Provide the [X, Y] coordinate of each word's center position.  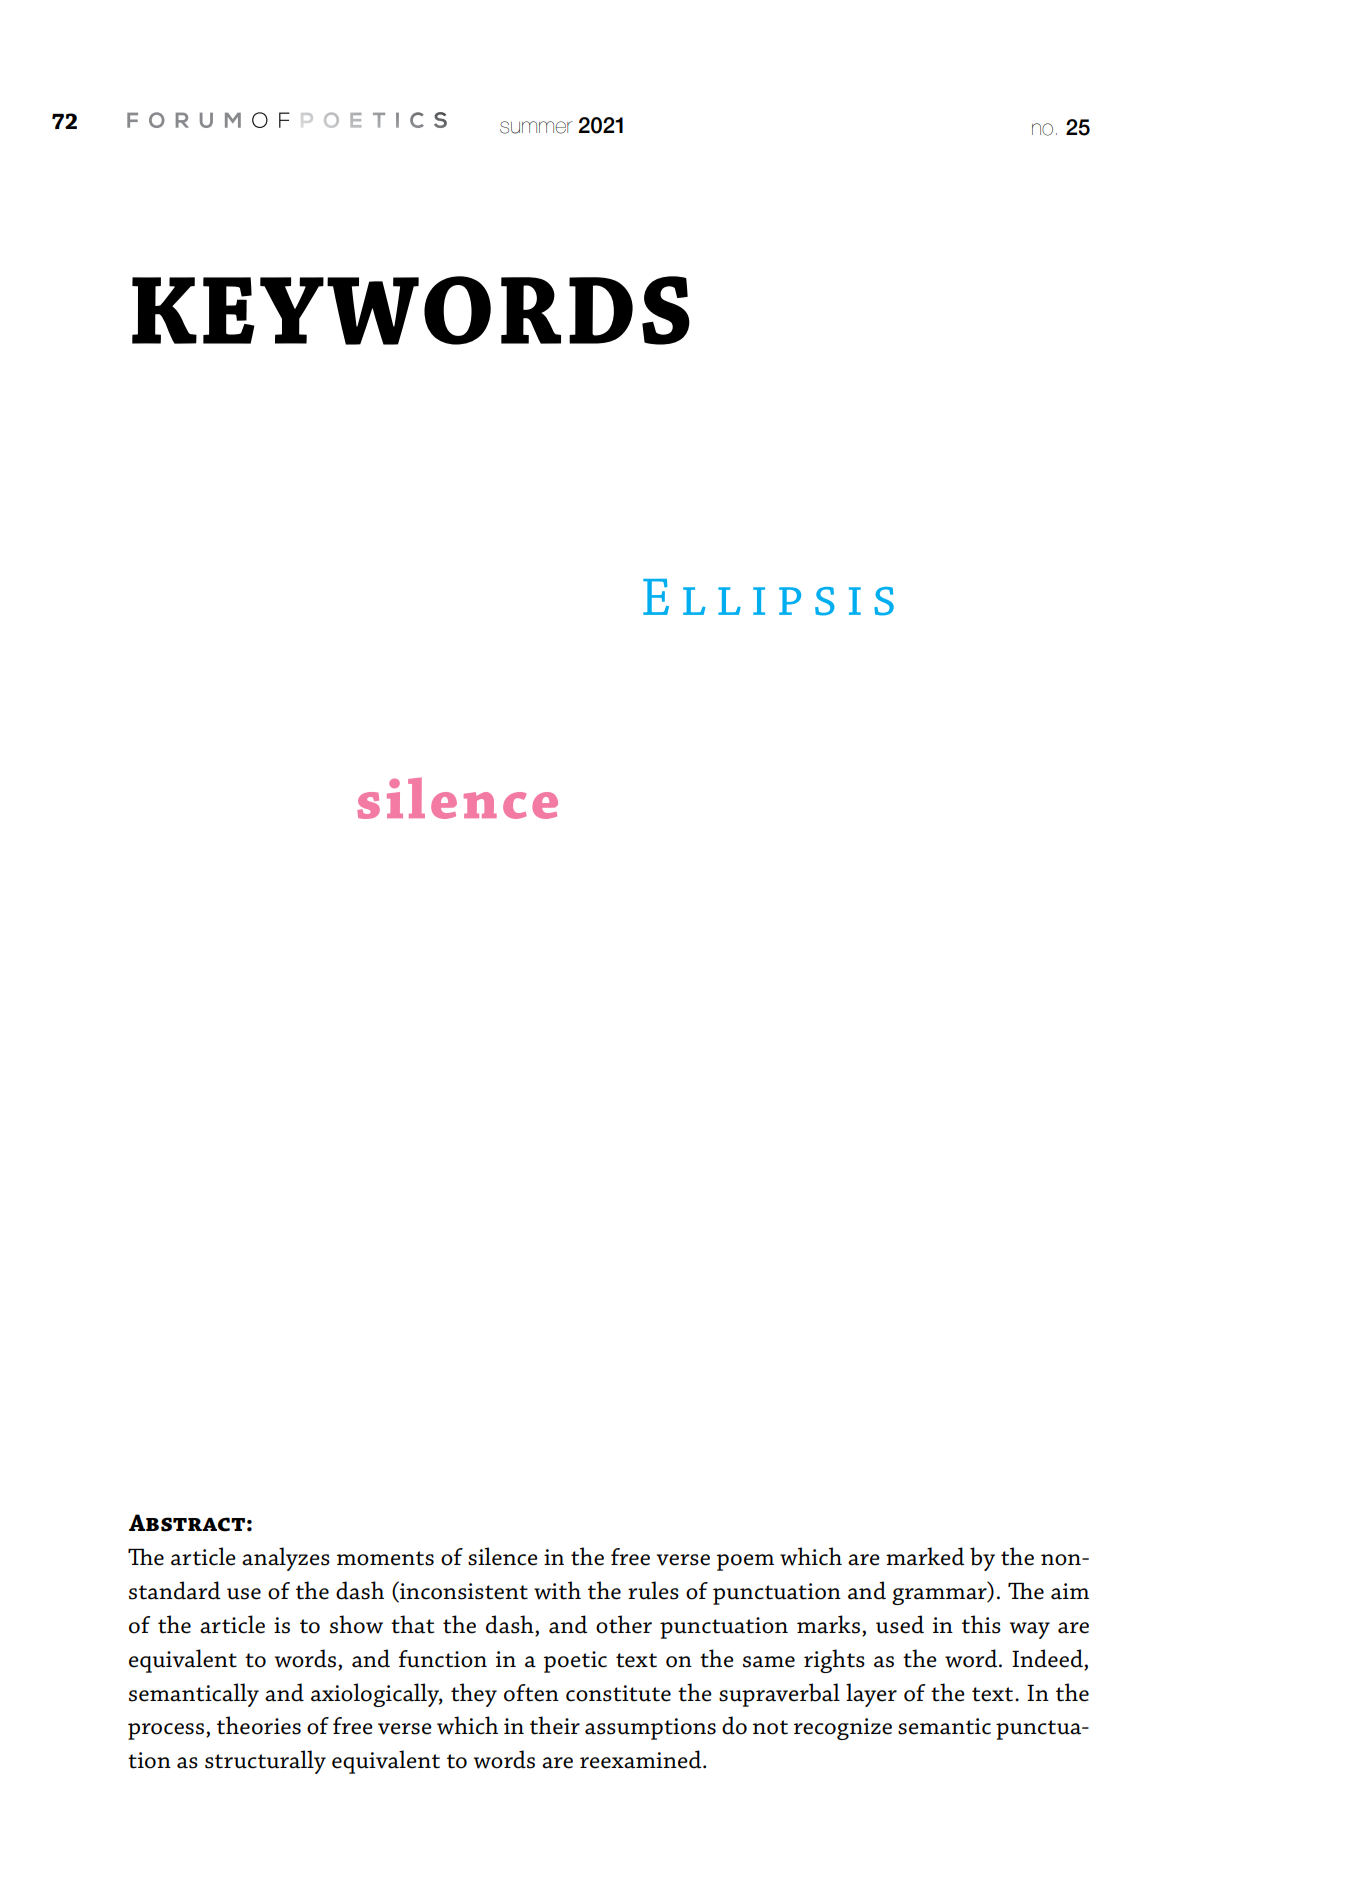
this [981, 1624]
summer [536, 127]
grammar [940, 1596]
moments [385, 1558]
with [557, 1590]
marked [925, 1556]
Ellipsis [768, 597]
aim [1070, 1591]
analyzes [286, 1559]
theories [259, 1725]
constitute [618, 1693]
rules [653, 1590]
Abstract [187, 1523]
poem [745, 1562]
